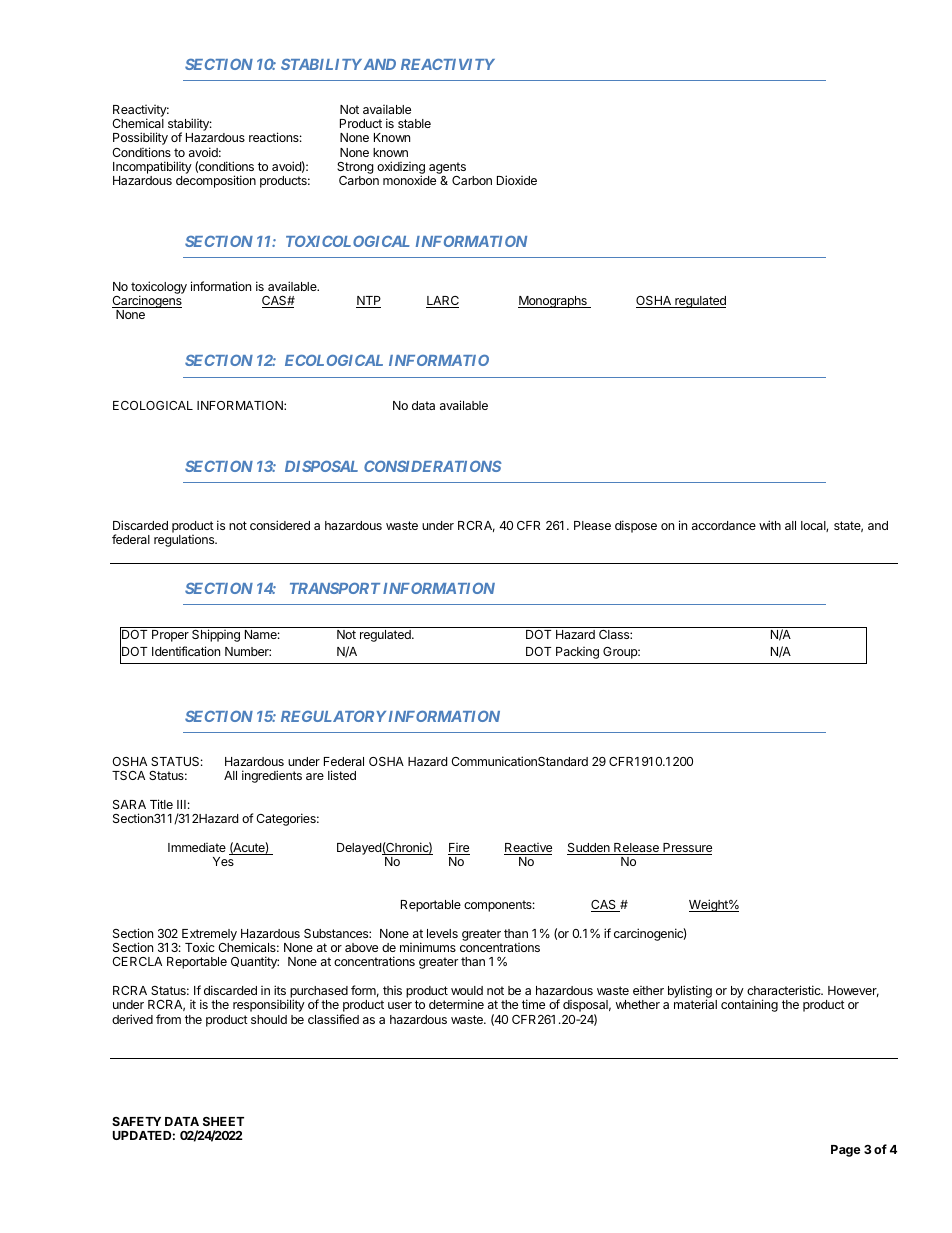  What do you see at coordinates (216, 181) in the image?
I see `decomposition` at bounding box center [216, 181].
